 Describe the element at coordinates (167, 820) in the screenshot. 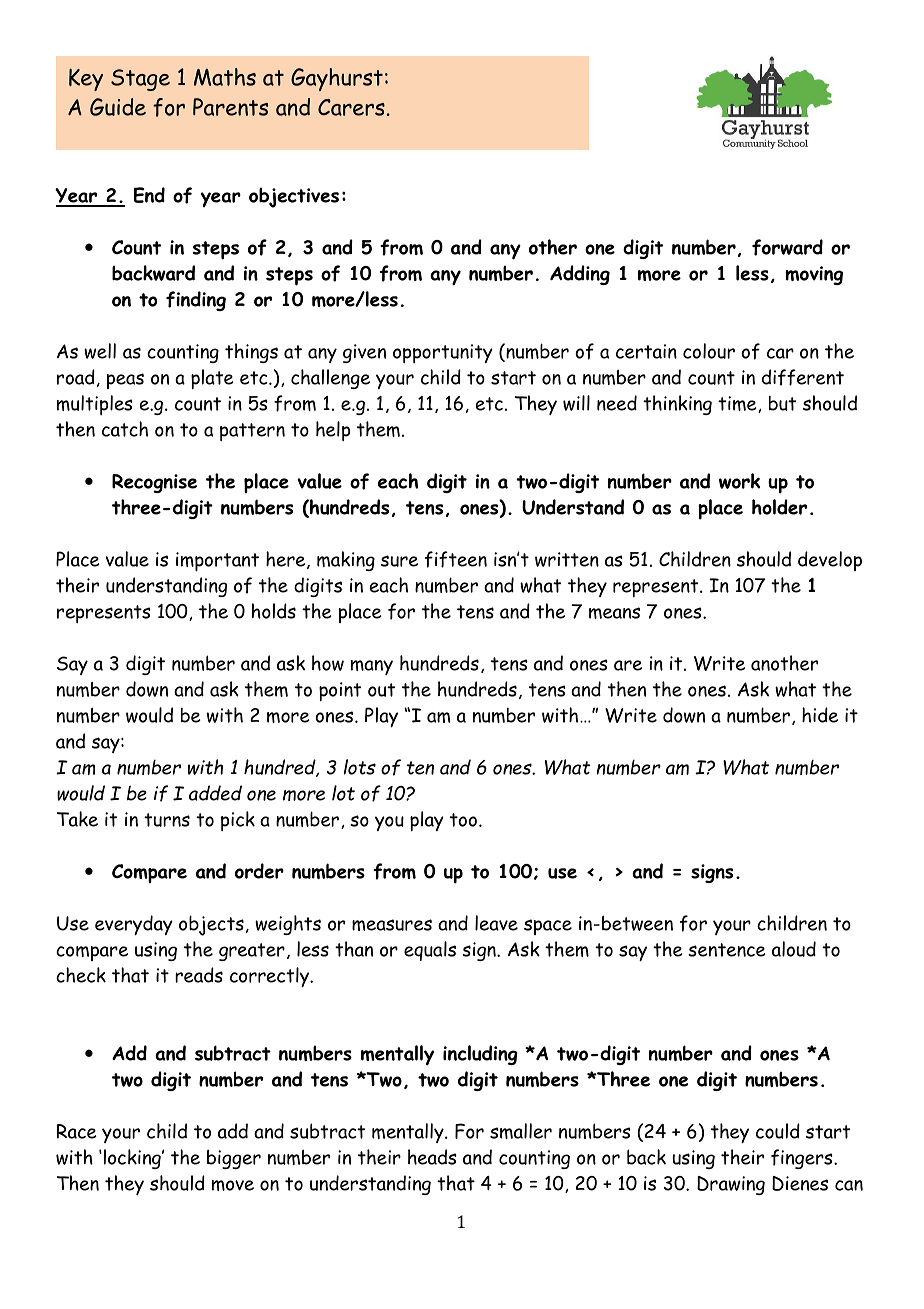

I see `turns` at that location.
